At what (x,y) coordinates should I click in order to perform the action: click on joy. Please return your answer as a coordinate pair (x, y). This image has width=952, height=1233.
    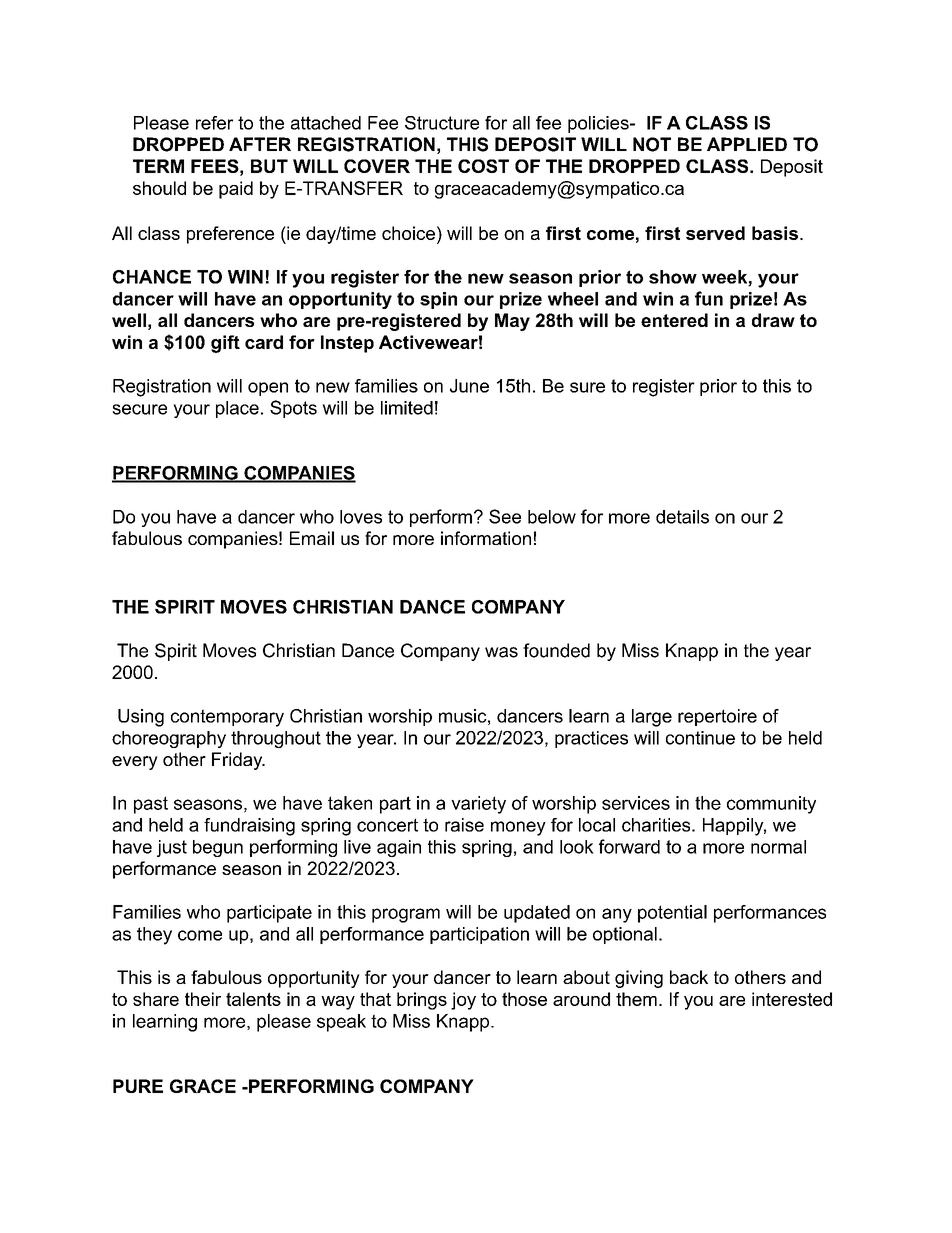
    Looking at the image, I should click on (463, 1001).
